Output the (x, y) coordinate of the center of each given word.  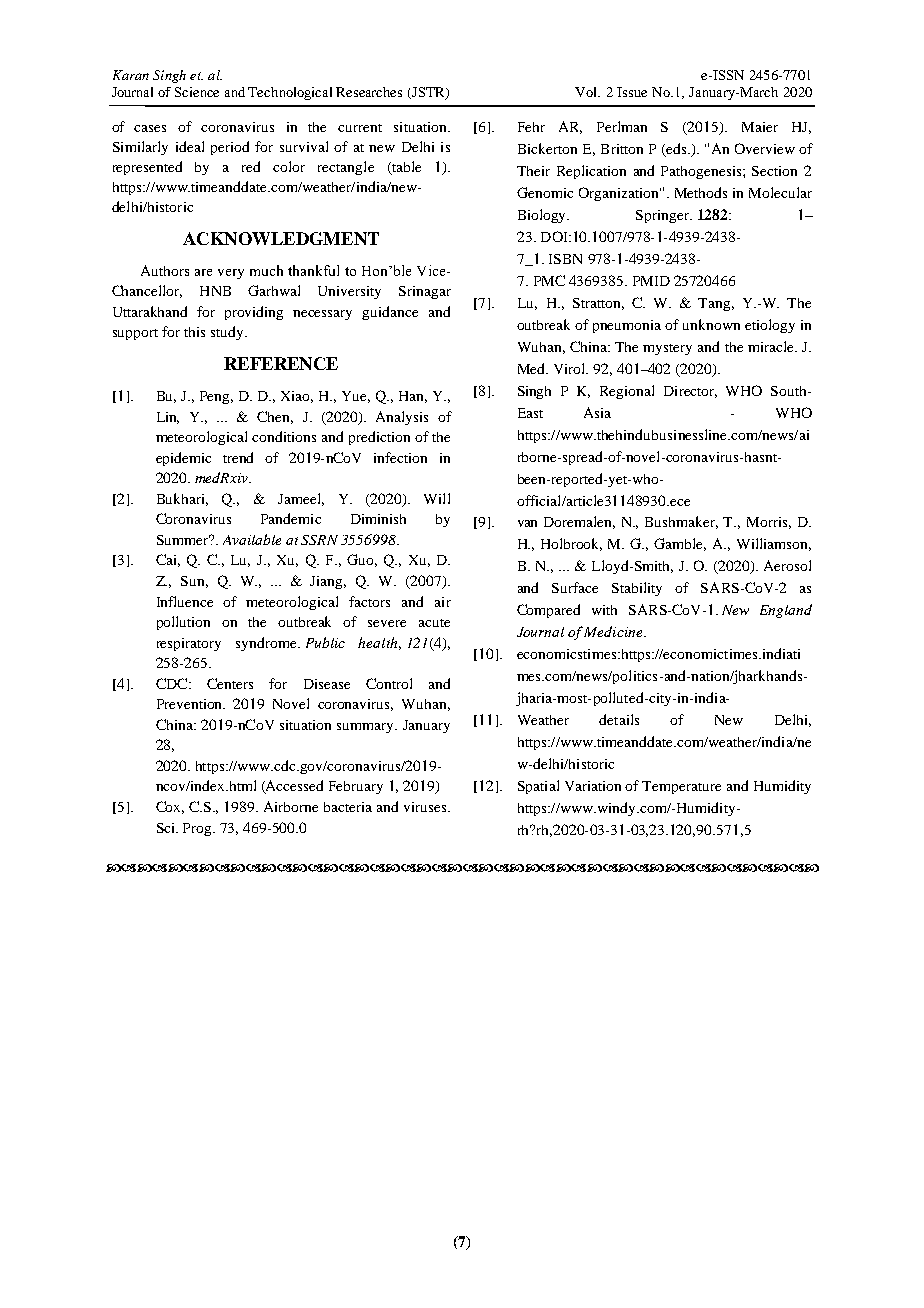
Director (690, 392)
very (231, 274)
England (786, 611)
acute (434, 623)
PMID (651, 281)
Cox (170, 807)
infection (400, 457)
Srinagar (425, 292)
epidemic (183, 459)
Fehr (531, 127)
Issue (632, 92)
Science (197, 92)
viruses (426, 807)
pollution (183, 623)
